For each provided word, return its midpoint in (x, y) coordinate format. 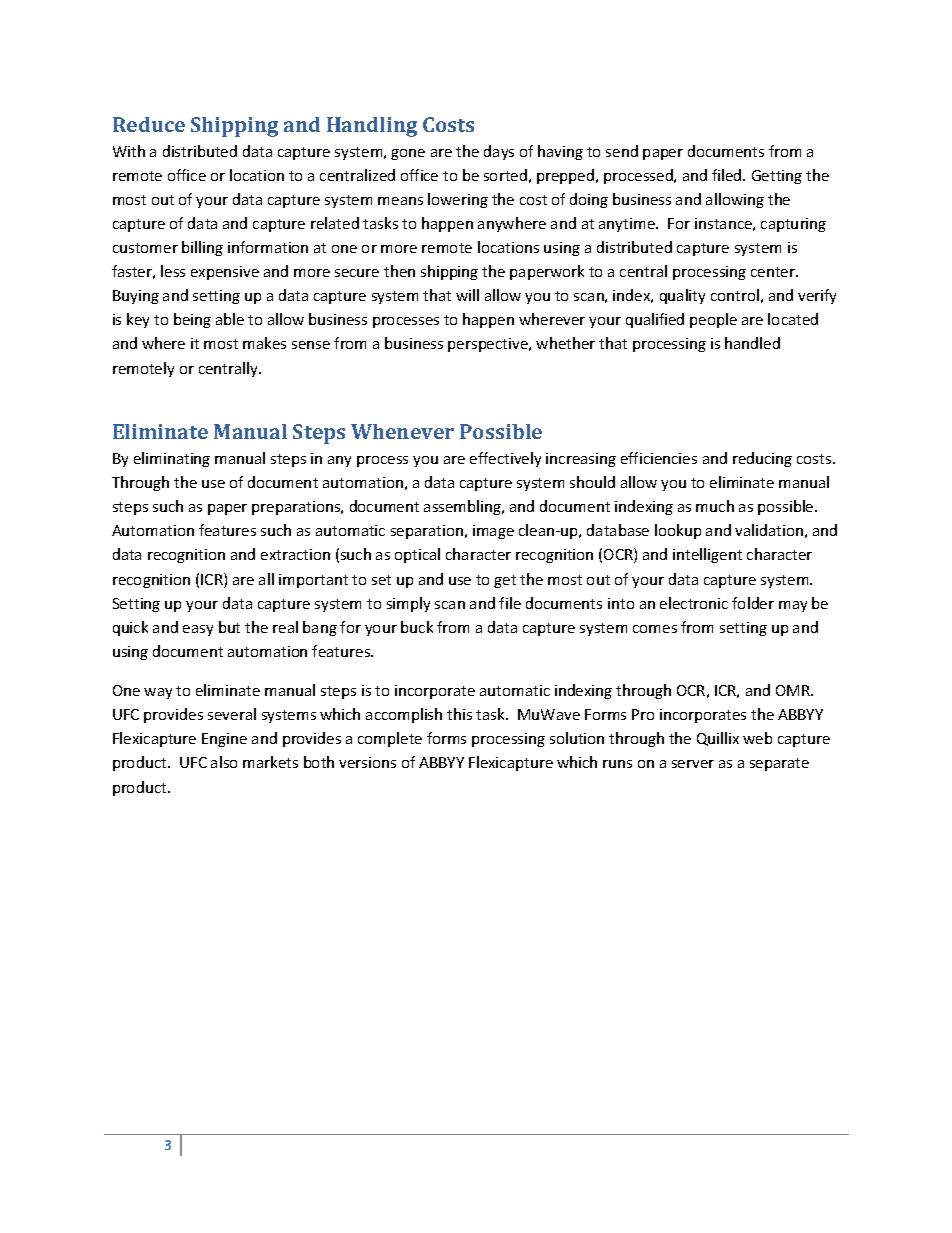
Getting (777, 177)
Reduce (149, 124)
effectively (505, 459)
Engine (224, 740)
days (499, 152)
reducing (762, 459)
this (459, 714)
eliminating (172, 459)
